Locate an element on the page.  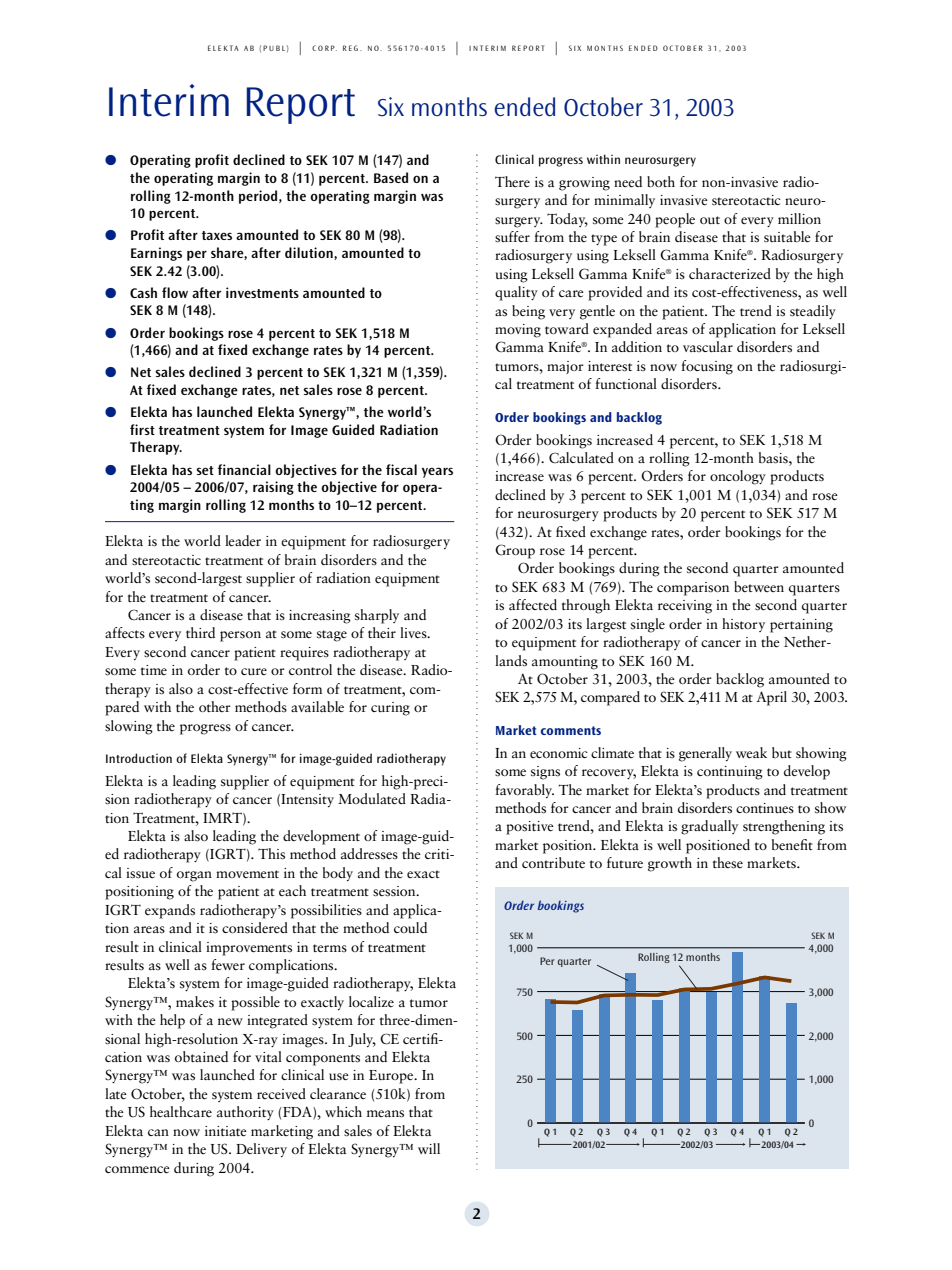
will is located at coordinates (429, 1148).
